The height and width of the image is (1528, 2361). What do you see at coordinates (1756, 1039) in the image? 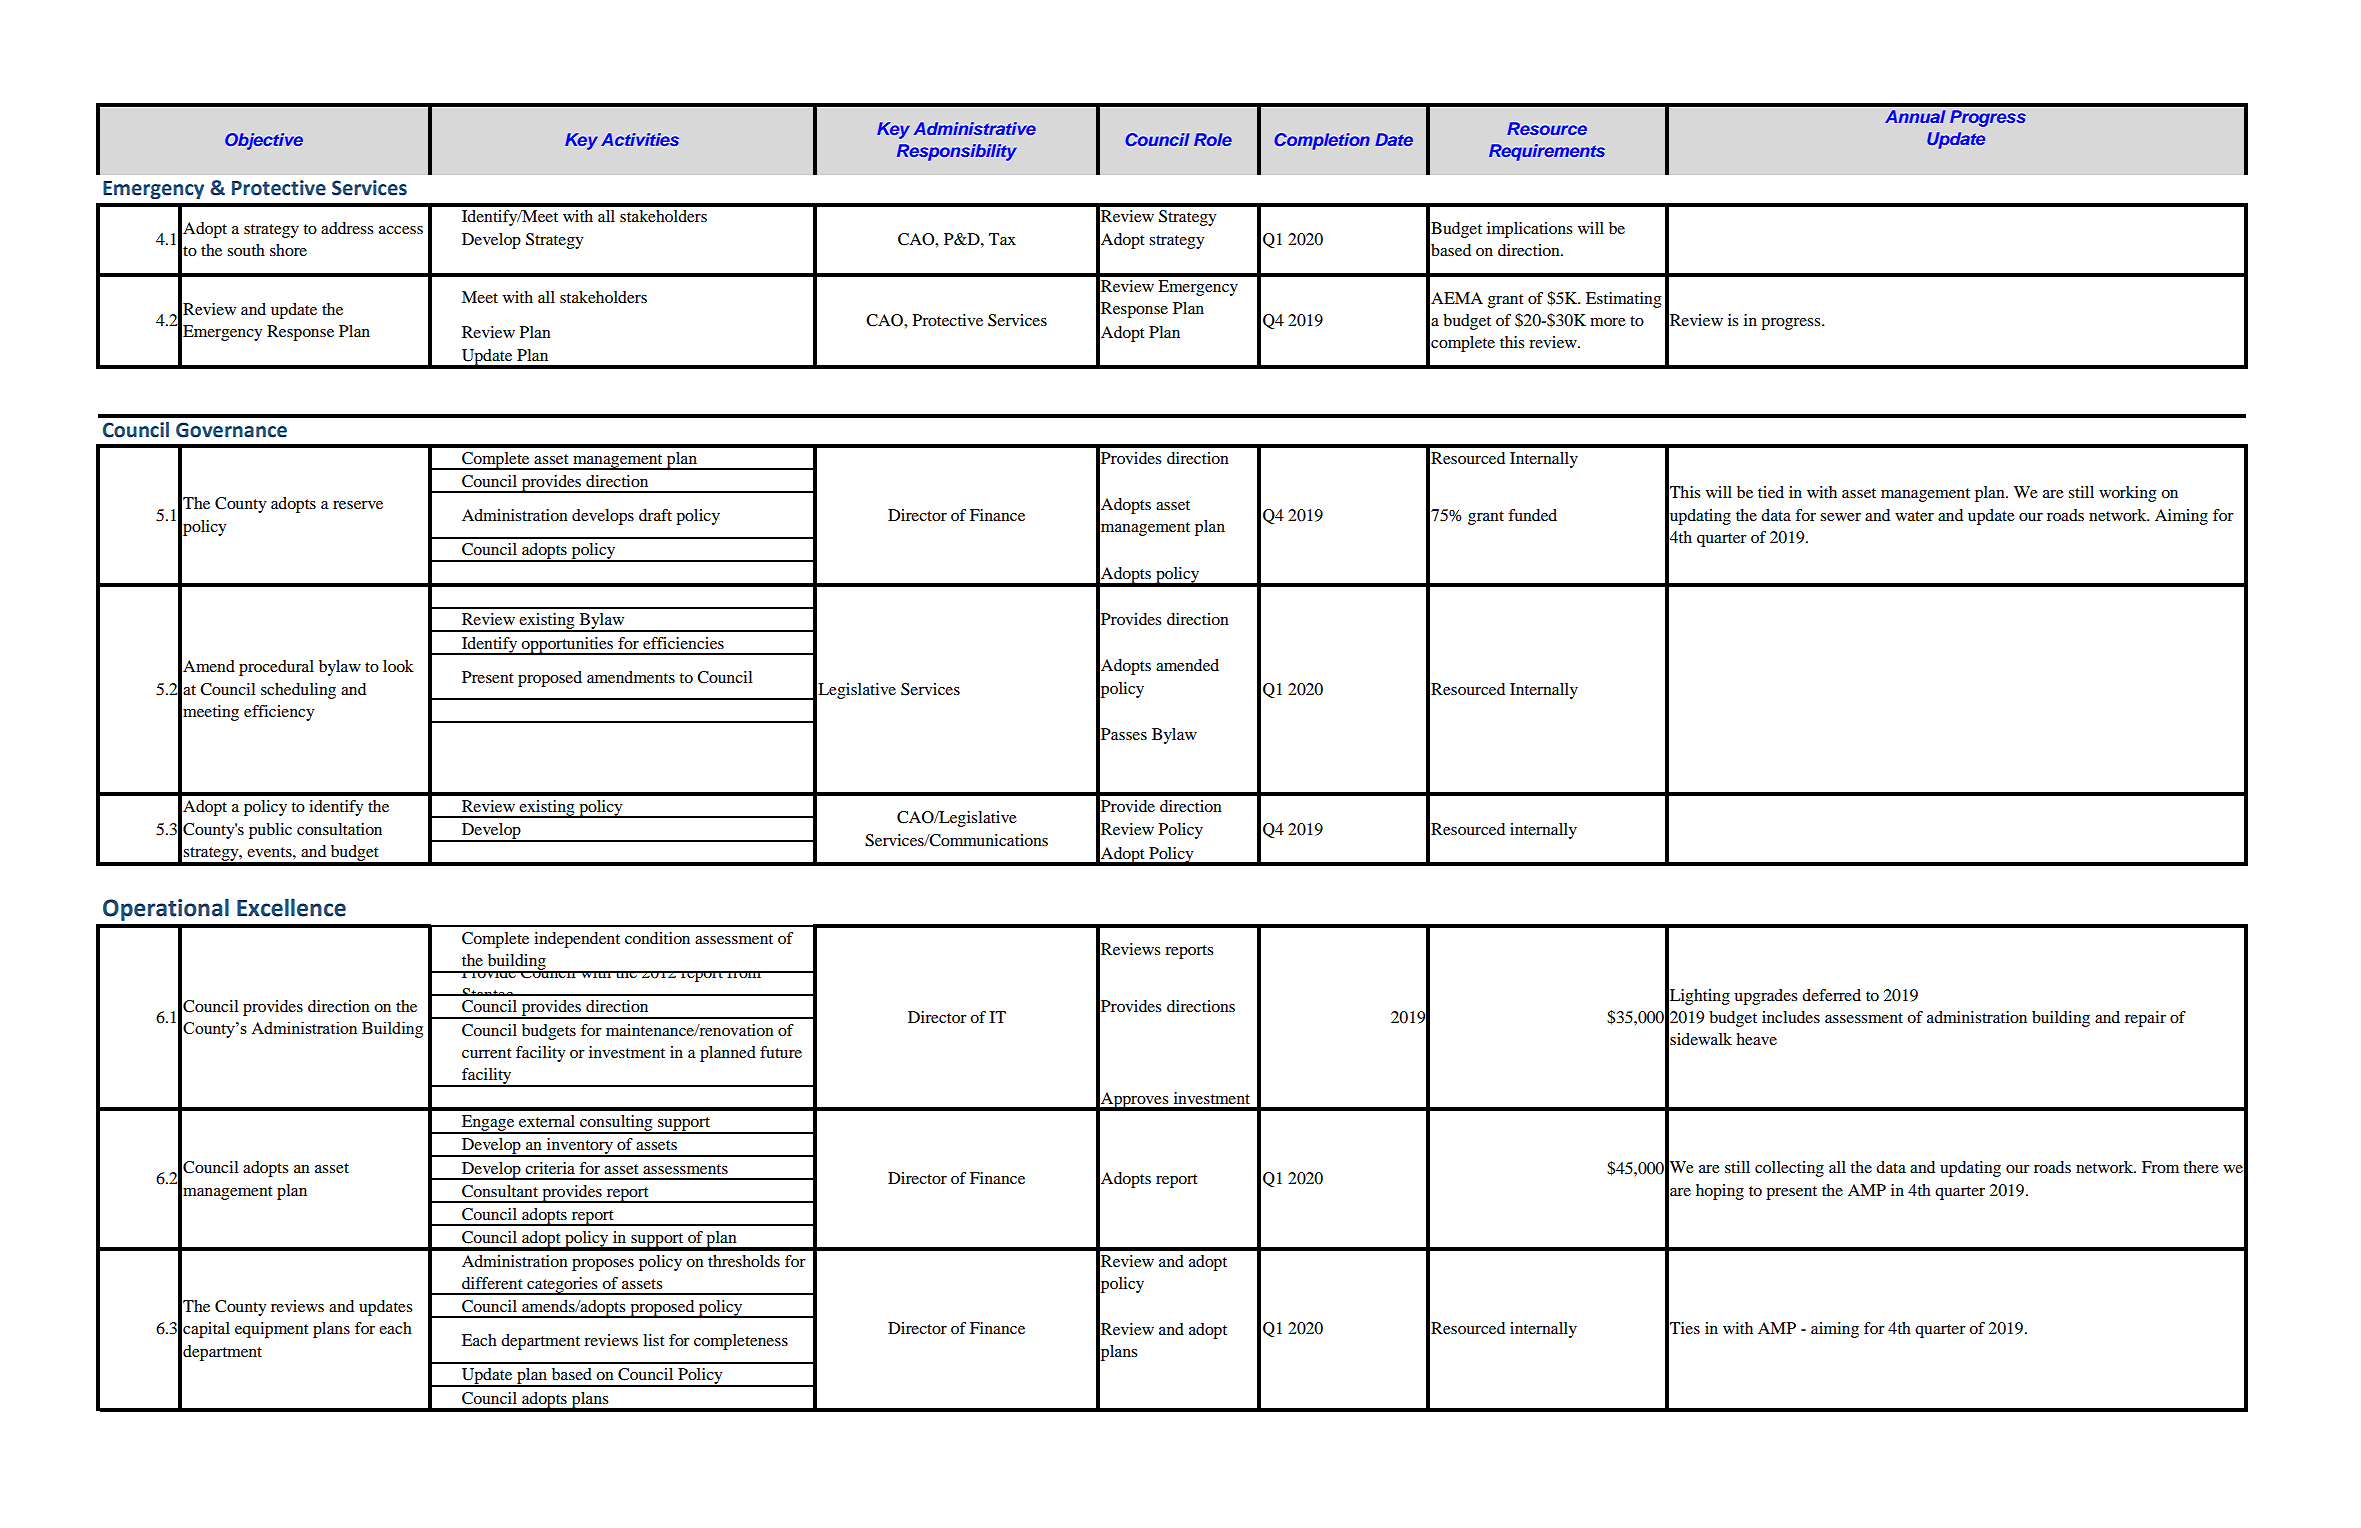
I see `heave` at bounding box center [1756, 1039].
